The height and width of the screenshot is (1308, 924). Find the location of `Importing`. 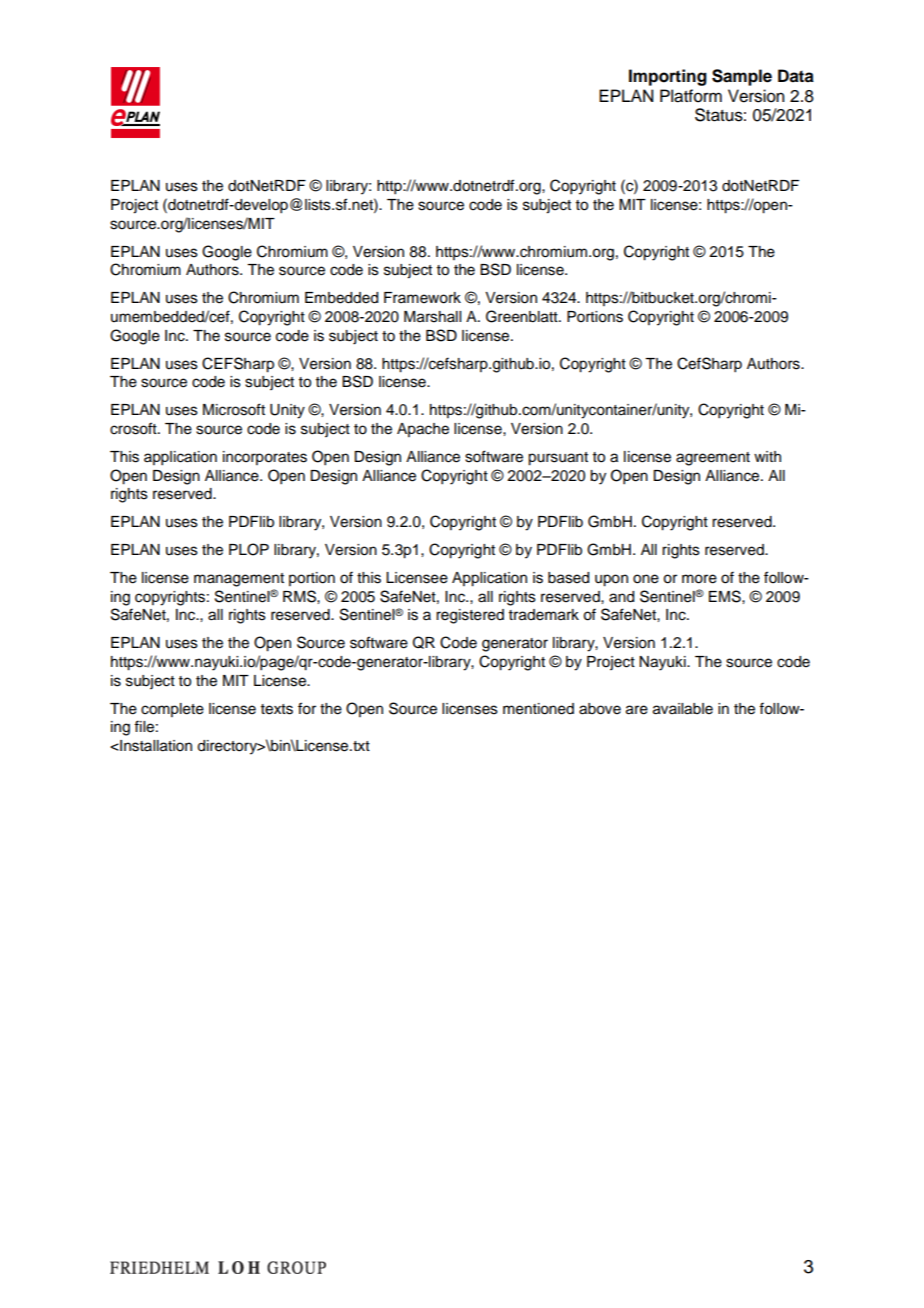

Importing is located at coordinates (668, 77).
